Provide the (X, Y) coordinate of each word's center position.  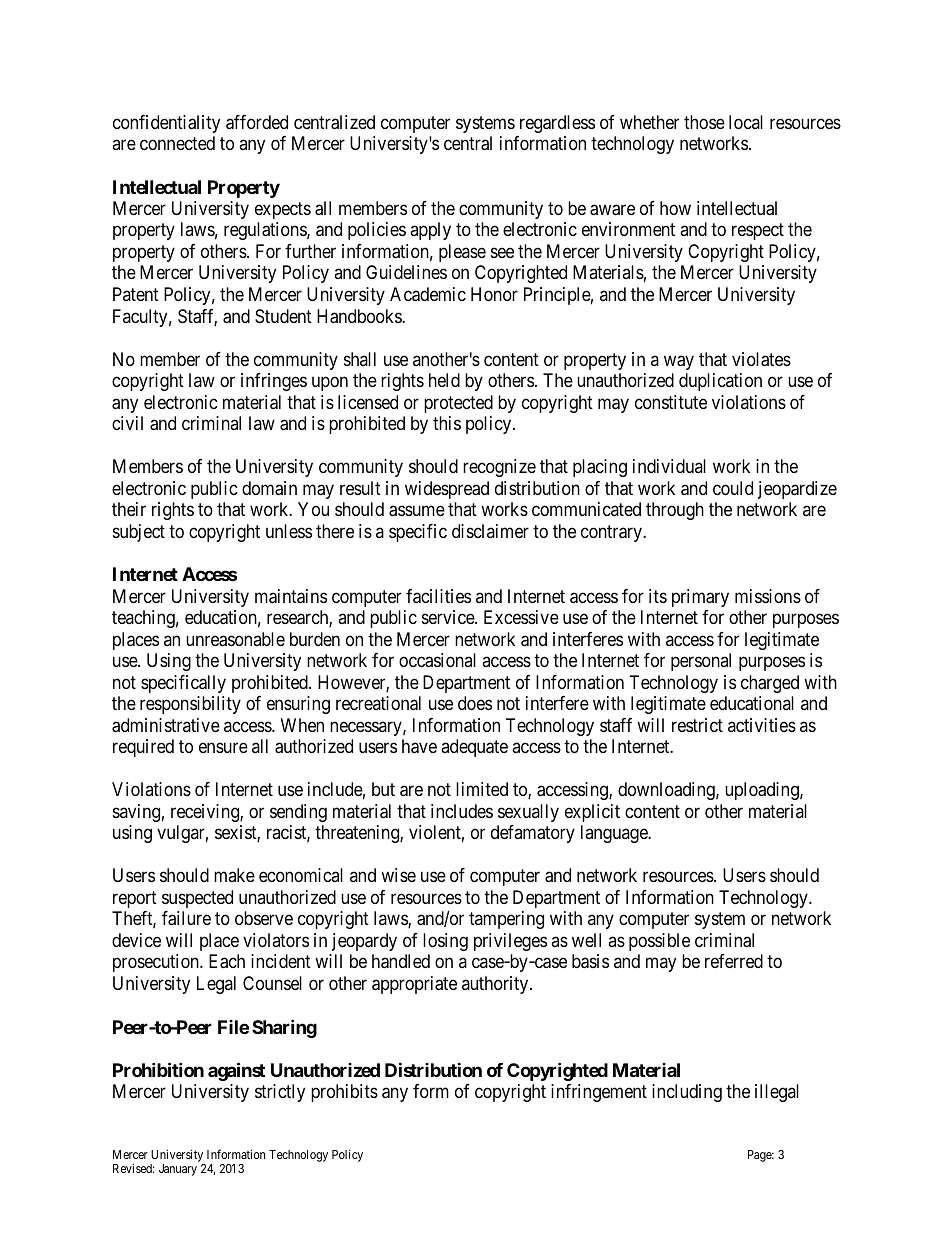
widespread (447, 490)
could (733, 488)
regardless (557, 124)
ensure (223, 748)
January (178, 1170)
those (704, 122)
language (615, 834)
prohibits (344, 1093)
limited (482, 789)
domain (269, 488)
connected (177, 143)
